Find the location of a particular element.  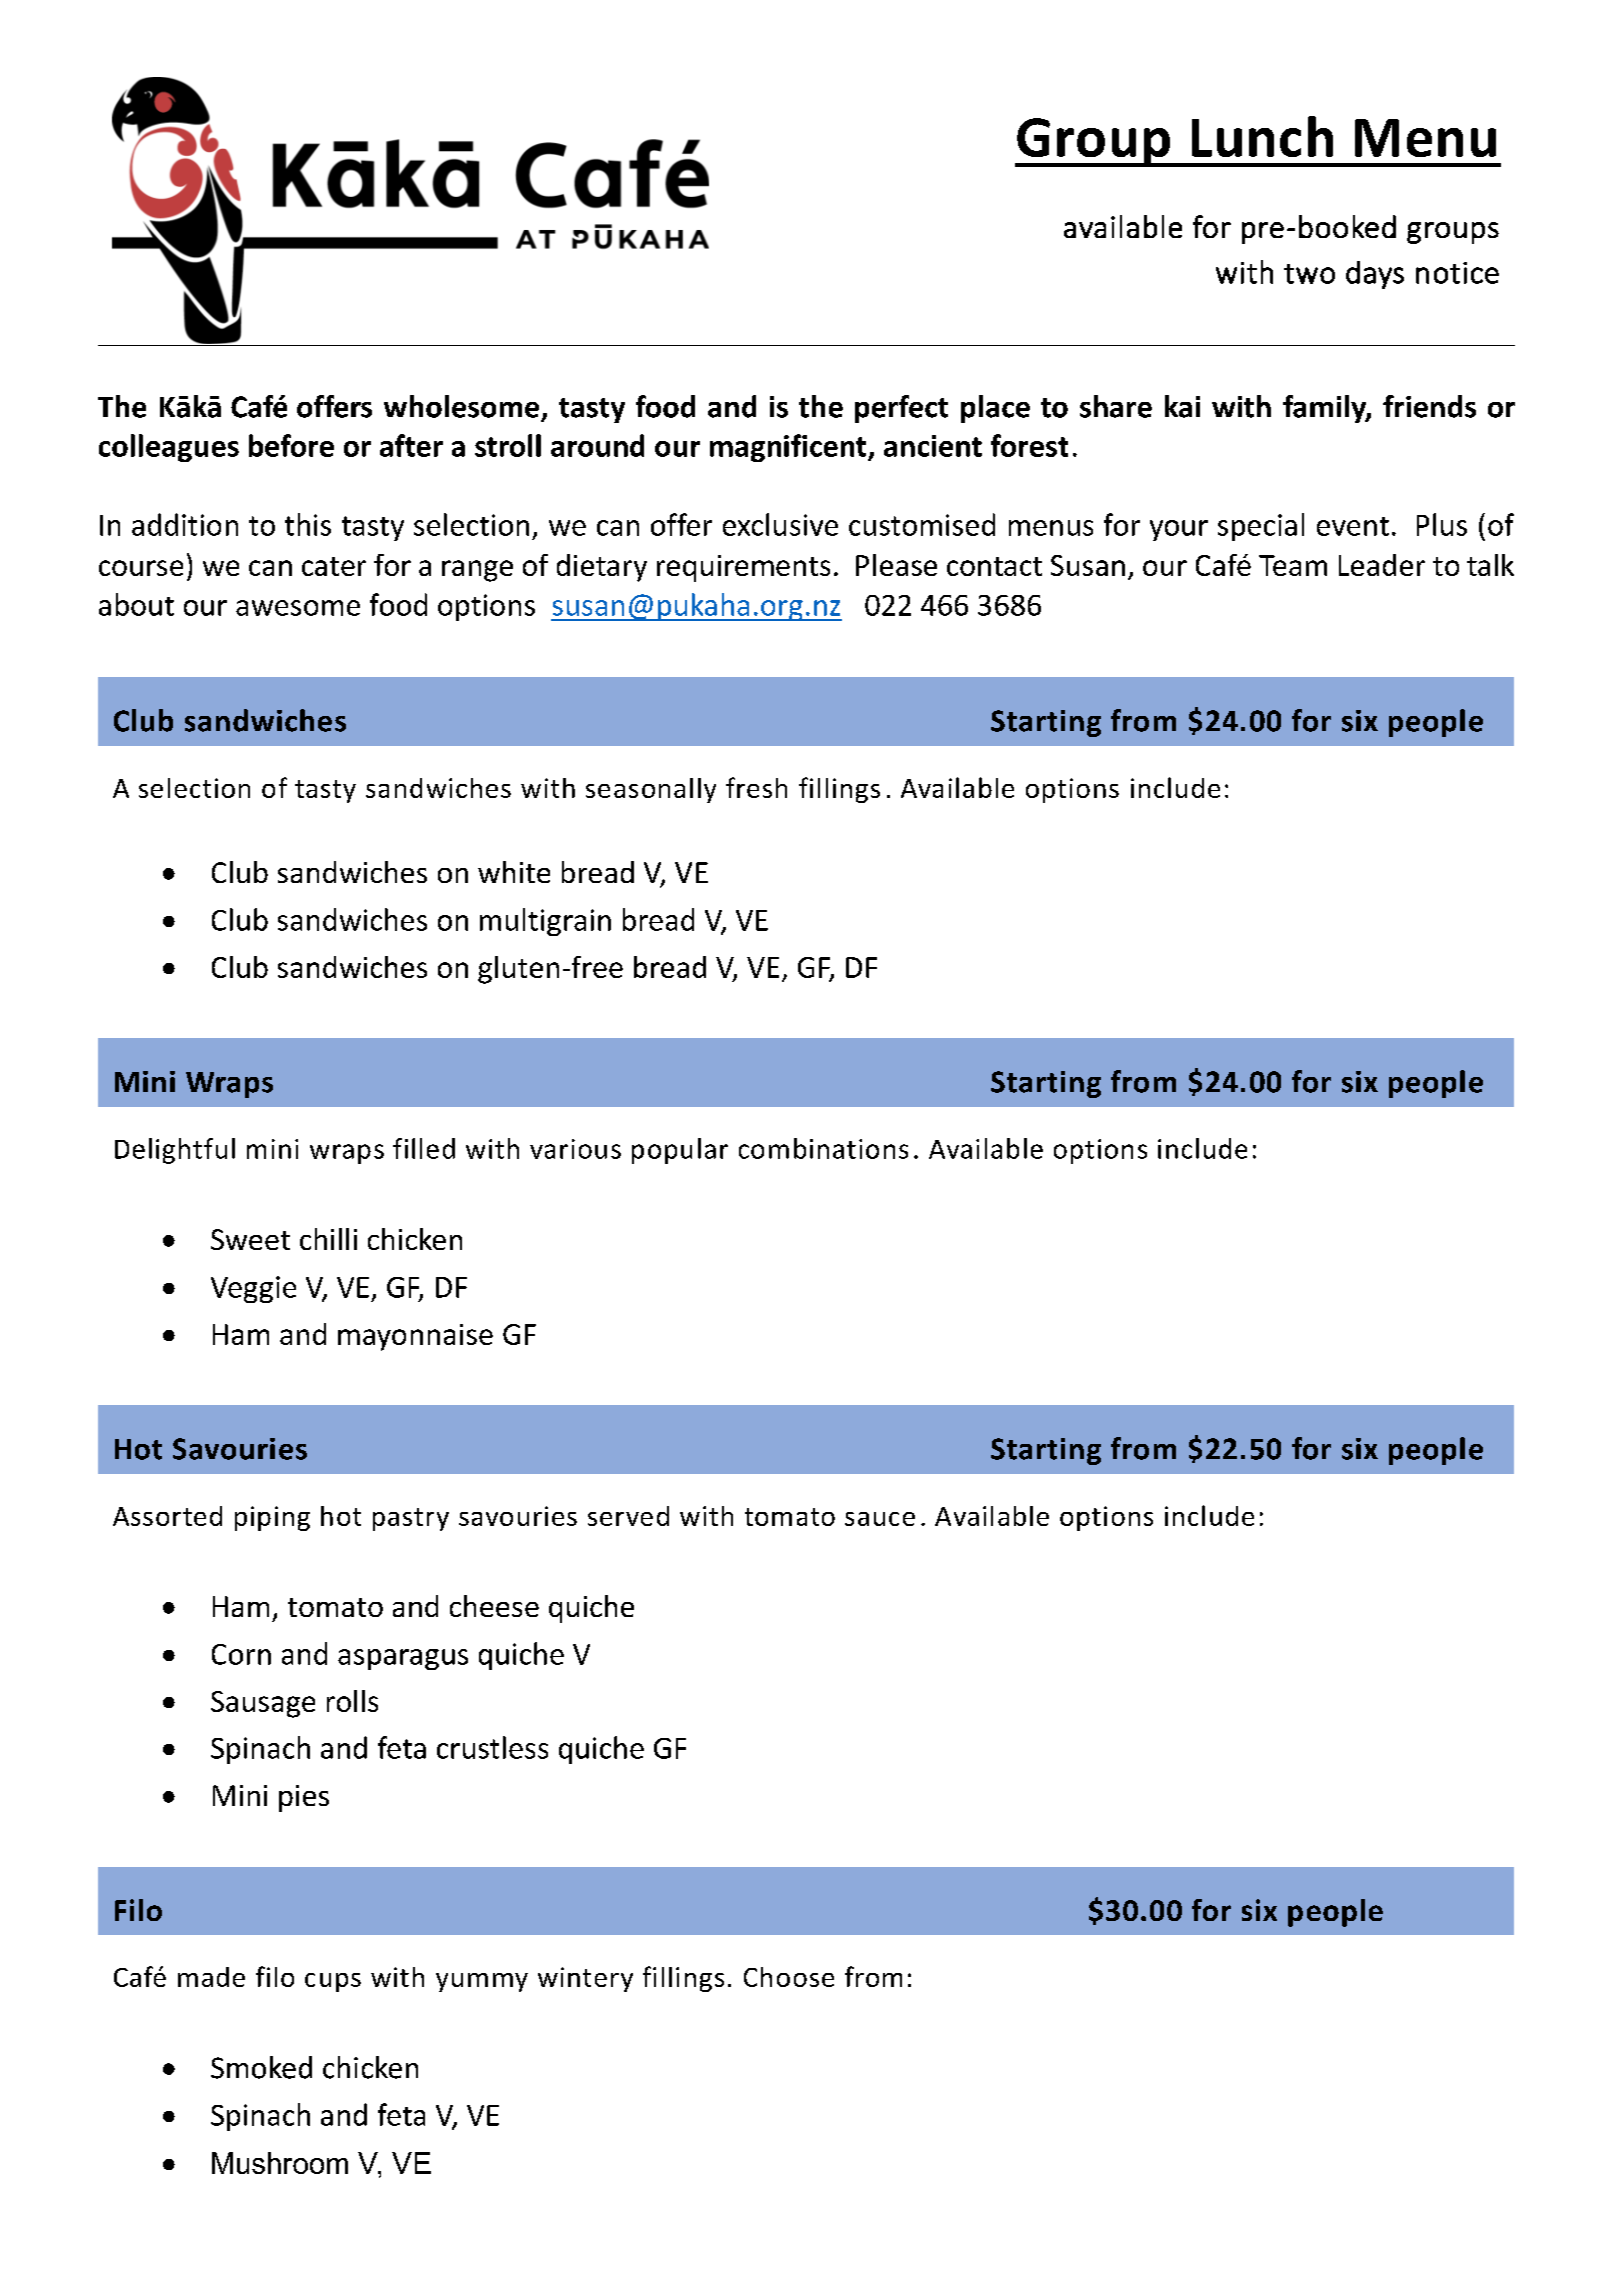

perfect is located at coordinates (901, 409).
